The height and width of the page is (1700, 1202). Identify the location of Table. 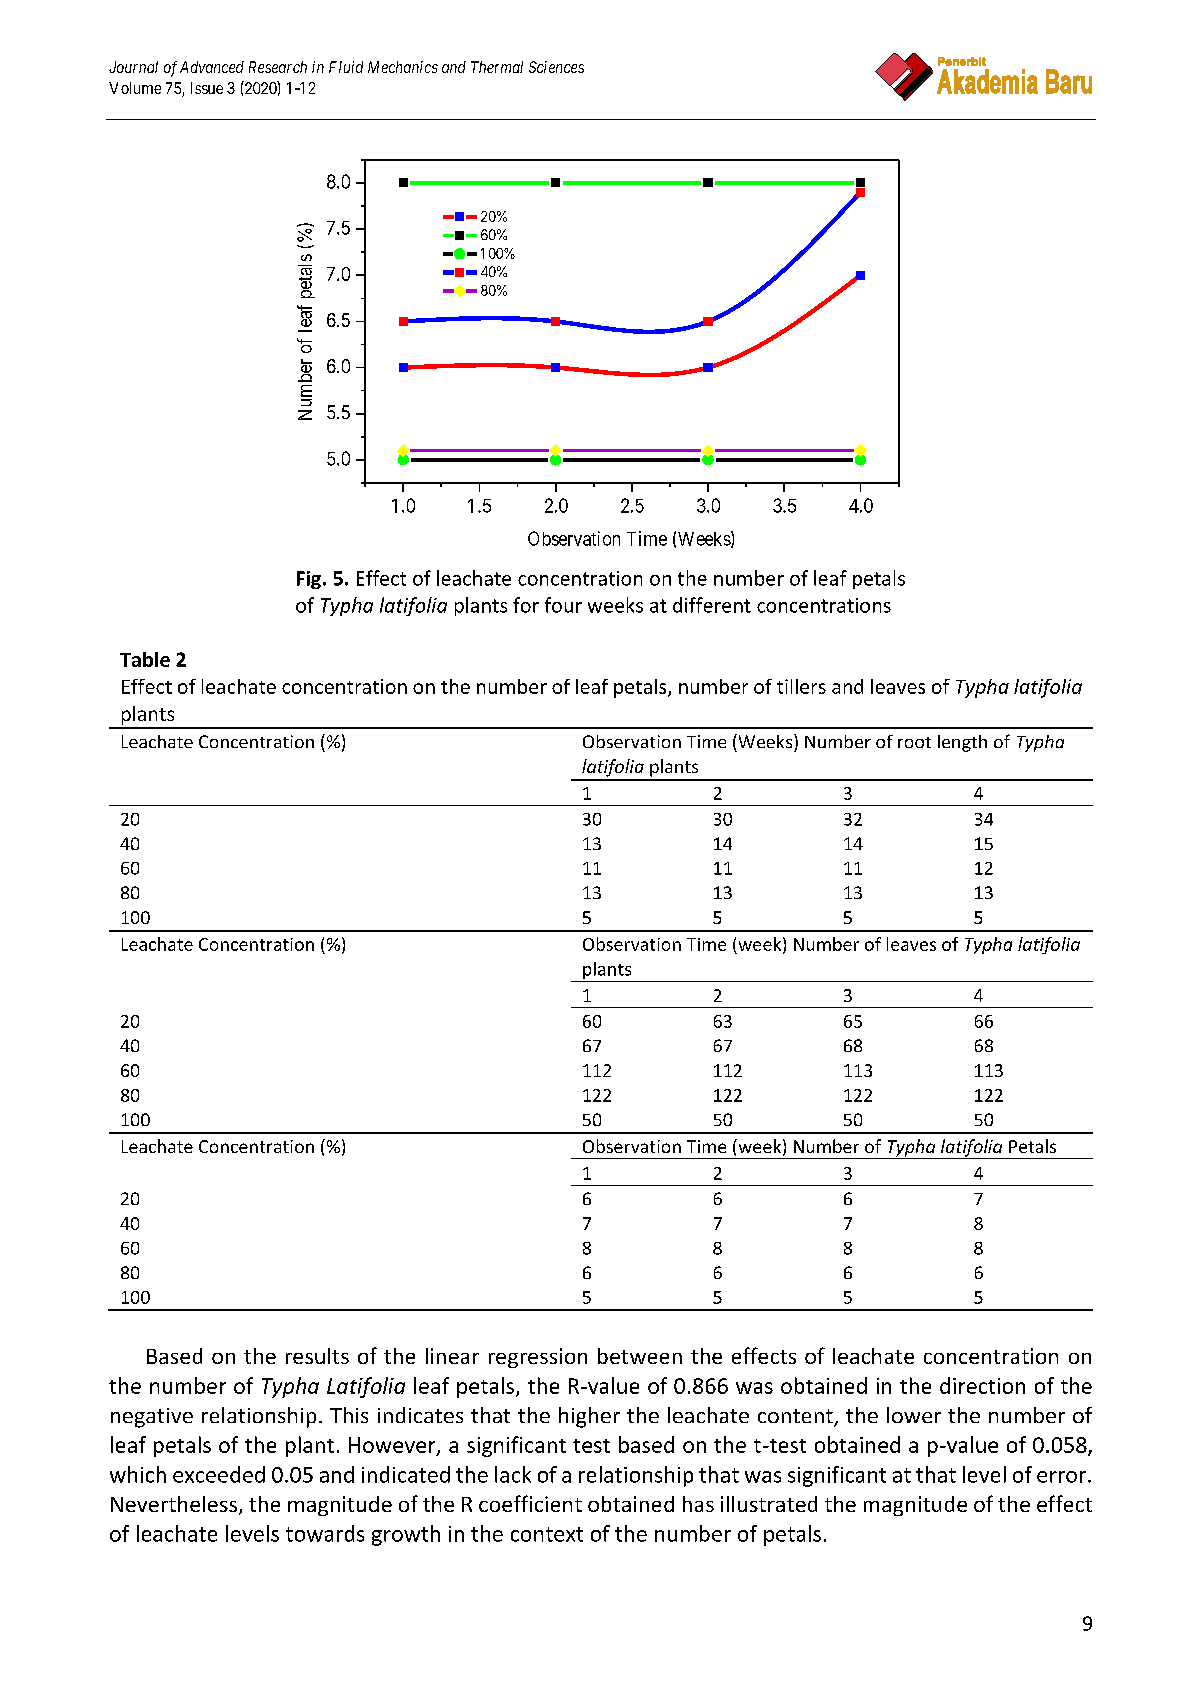
(145, 659).
